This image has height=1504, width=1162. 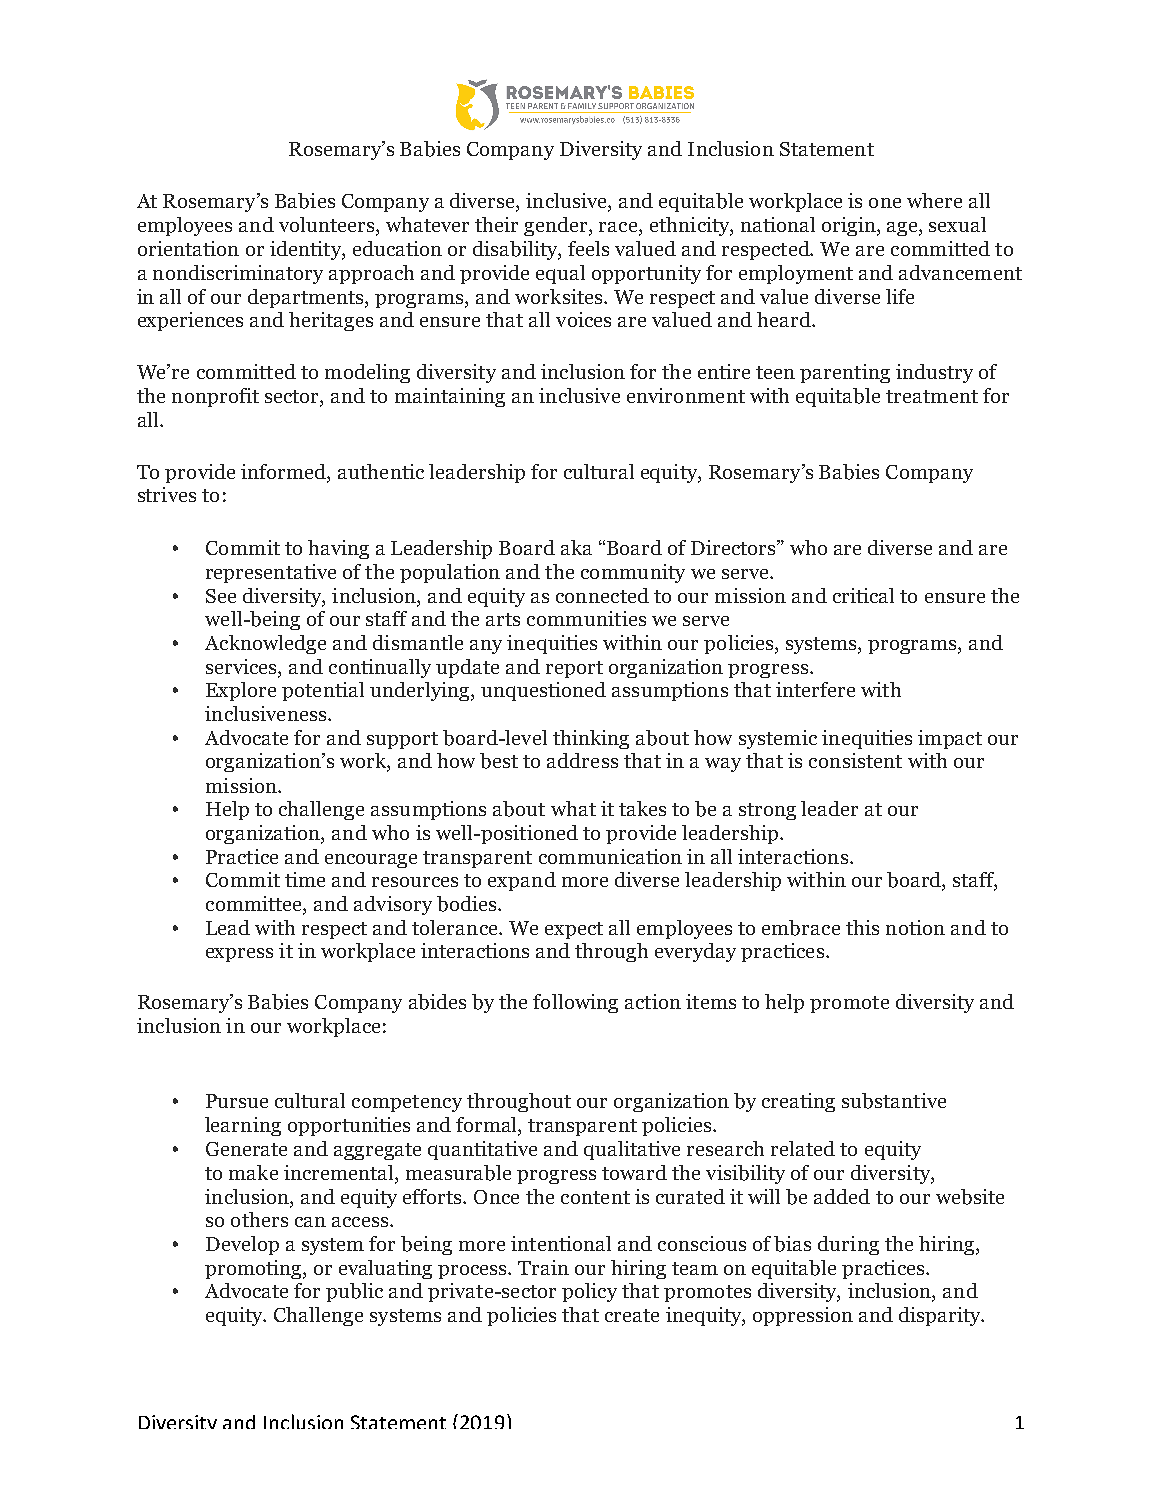 I want to click on origin, so click(x=850, y=226).
